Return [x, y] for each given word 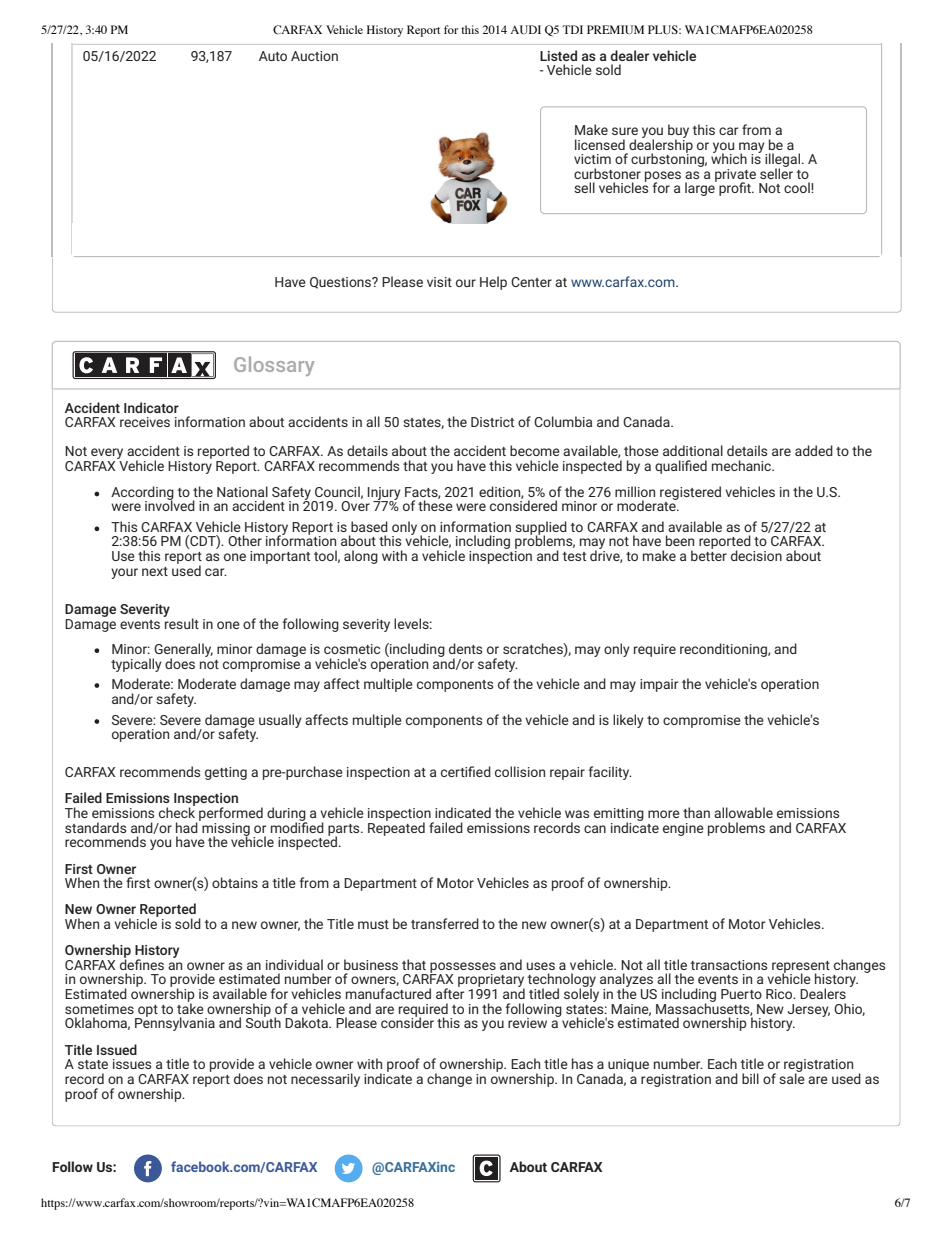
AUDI [525, 29]
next [155, 571]
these [435, 504]
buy [678, 132]
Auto [273, 56]
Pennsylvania [175, 1023]
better [709, 554]
